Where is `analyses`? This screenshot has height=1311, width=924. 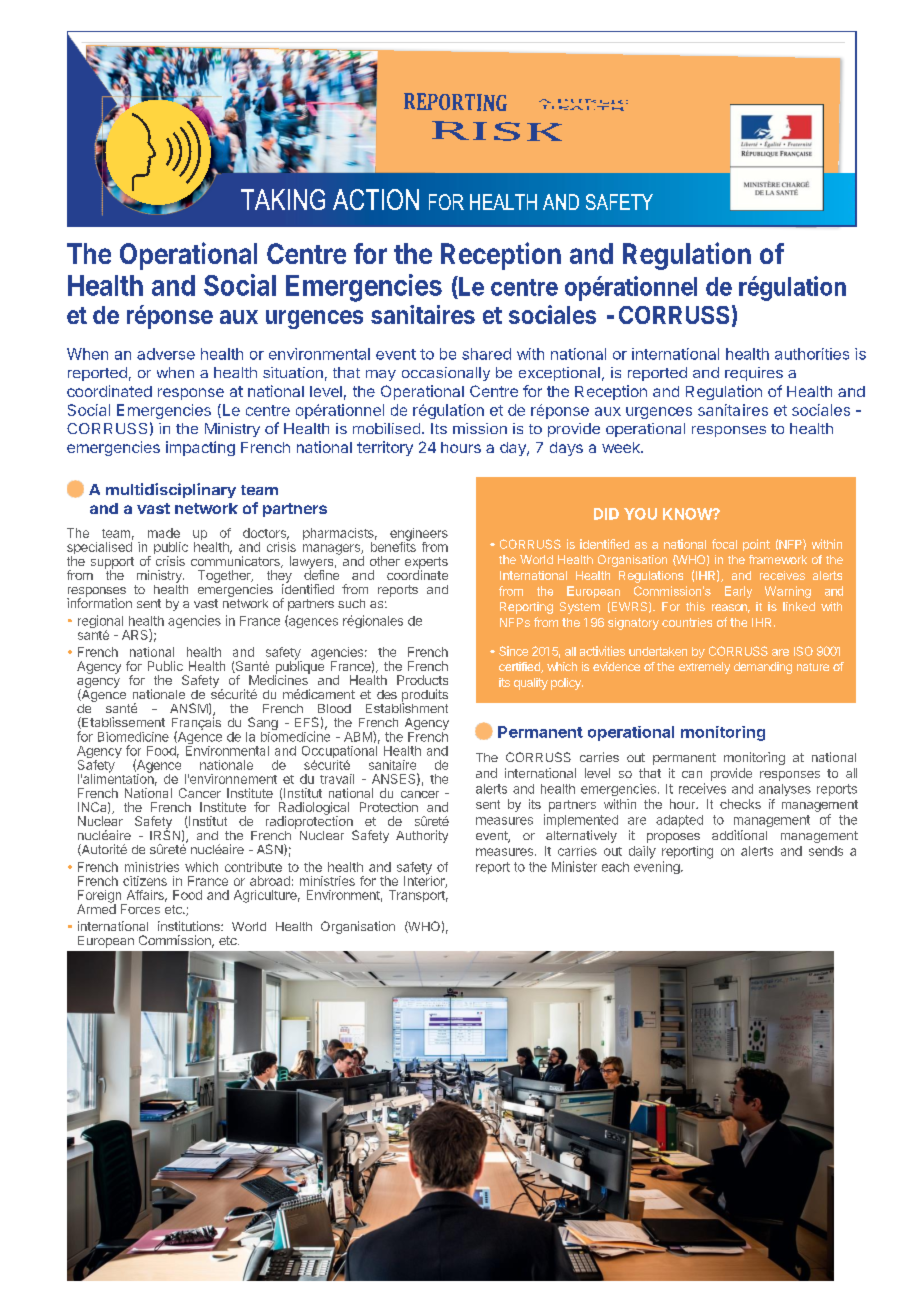 analyses is located at coordinates (785, 790).
